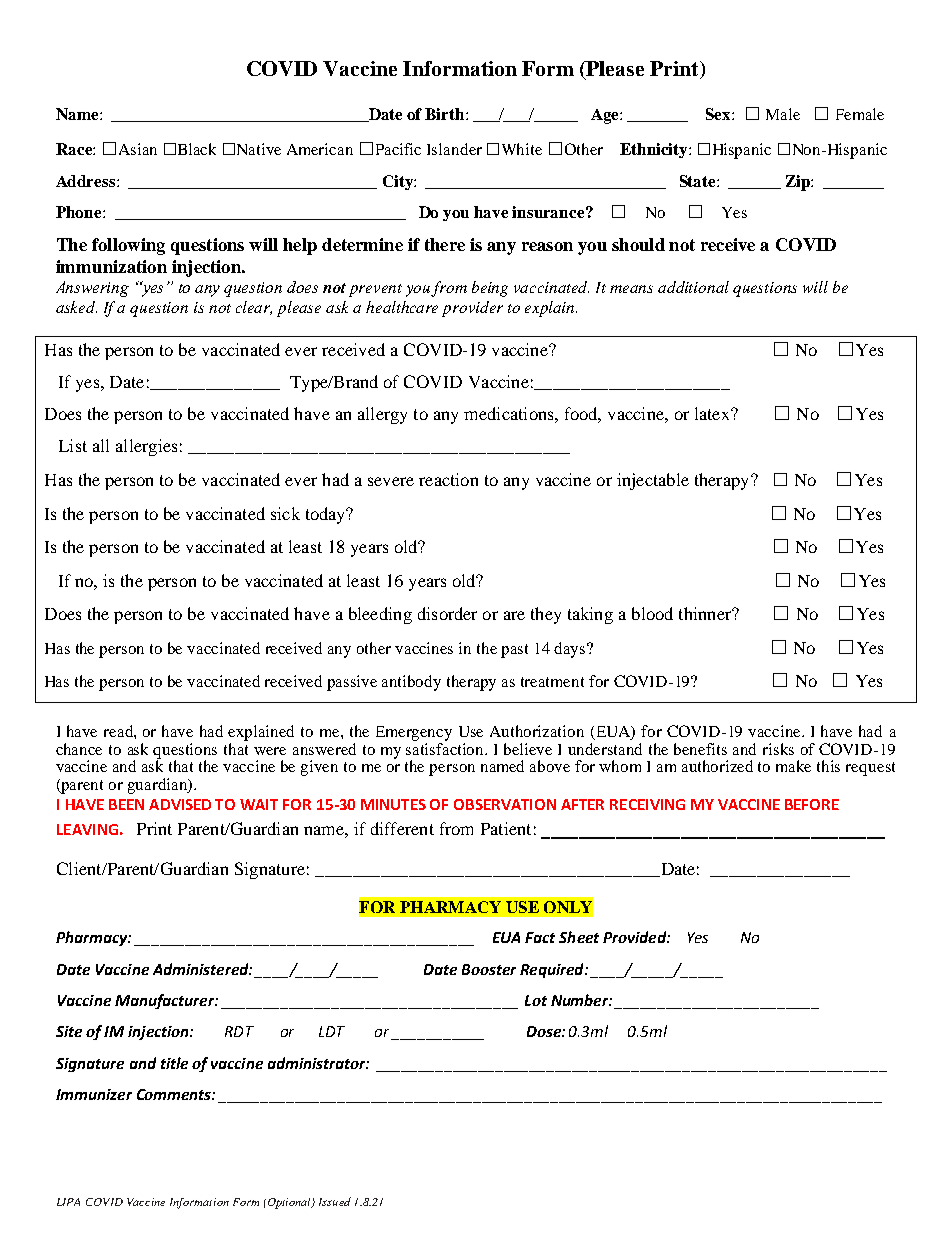  I want to click on Zip, so click(799, 183).
